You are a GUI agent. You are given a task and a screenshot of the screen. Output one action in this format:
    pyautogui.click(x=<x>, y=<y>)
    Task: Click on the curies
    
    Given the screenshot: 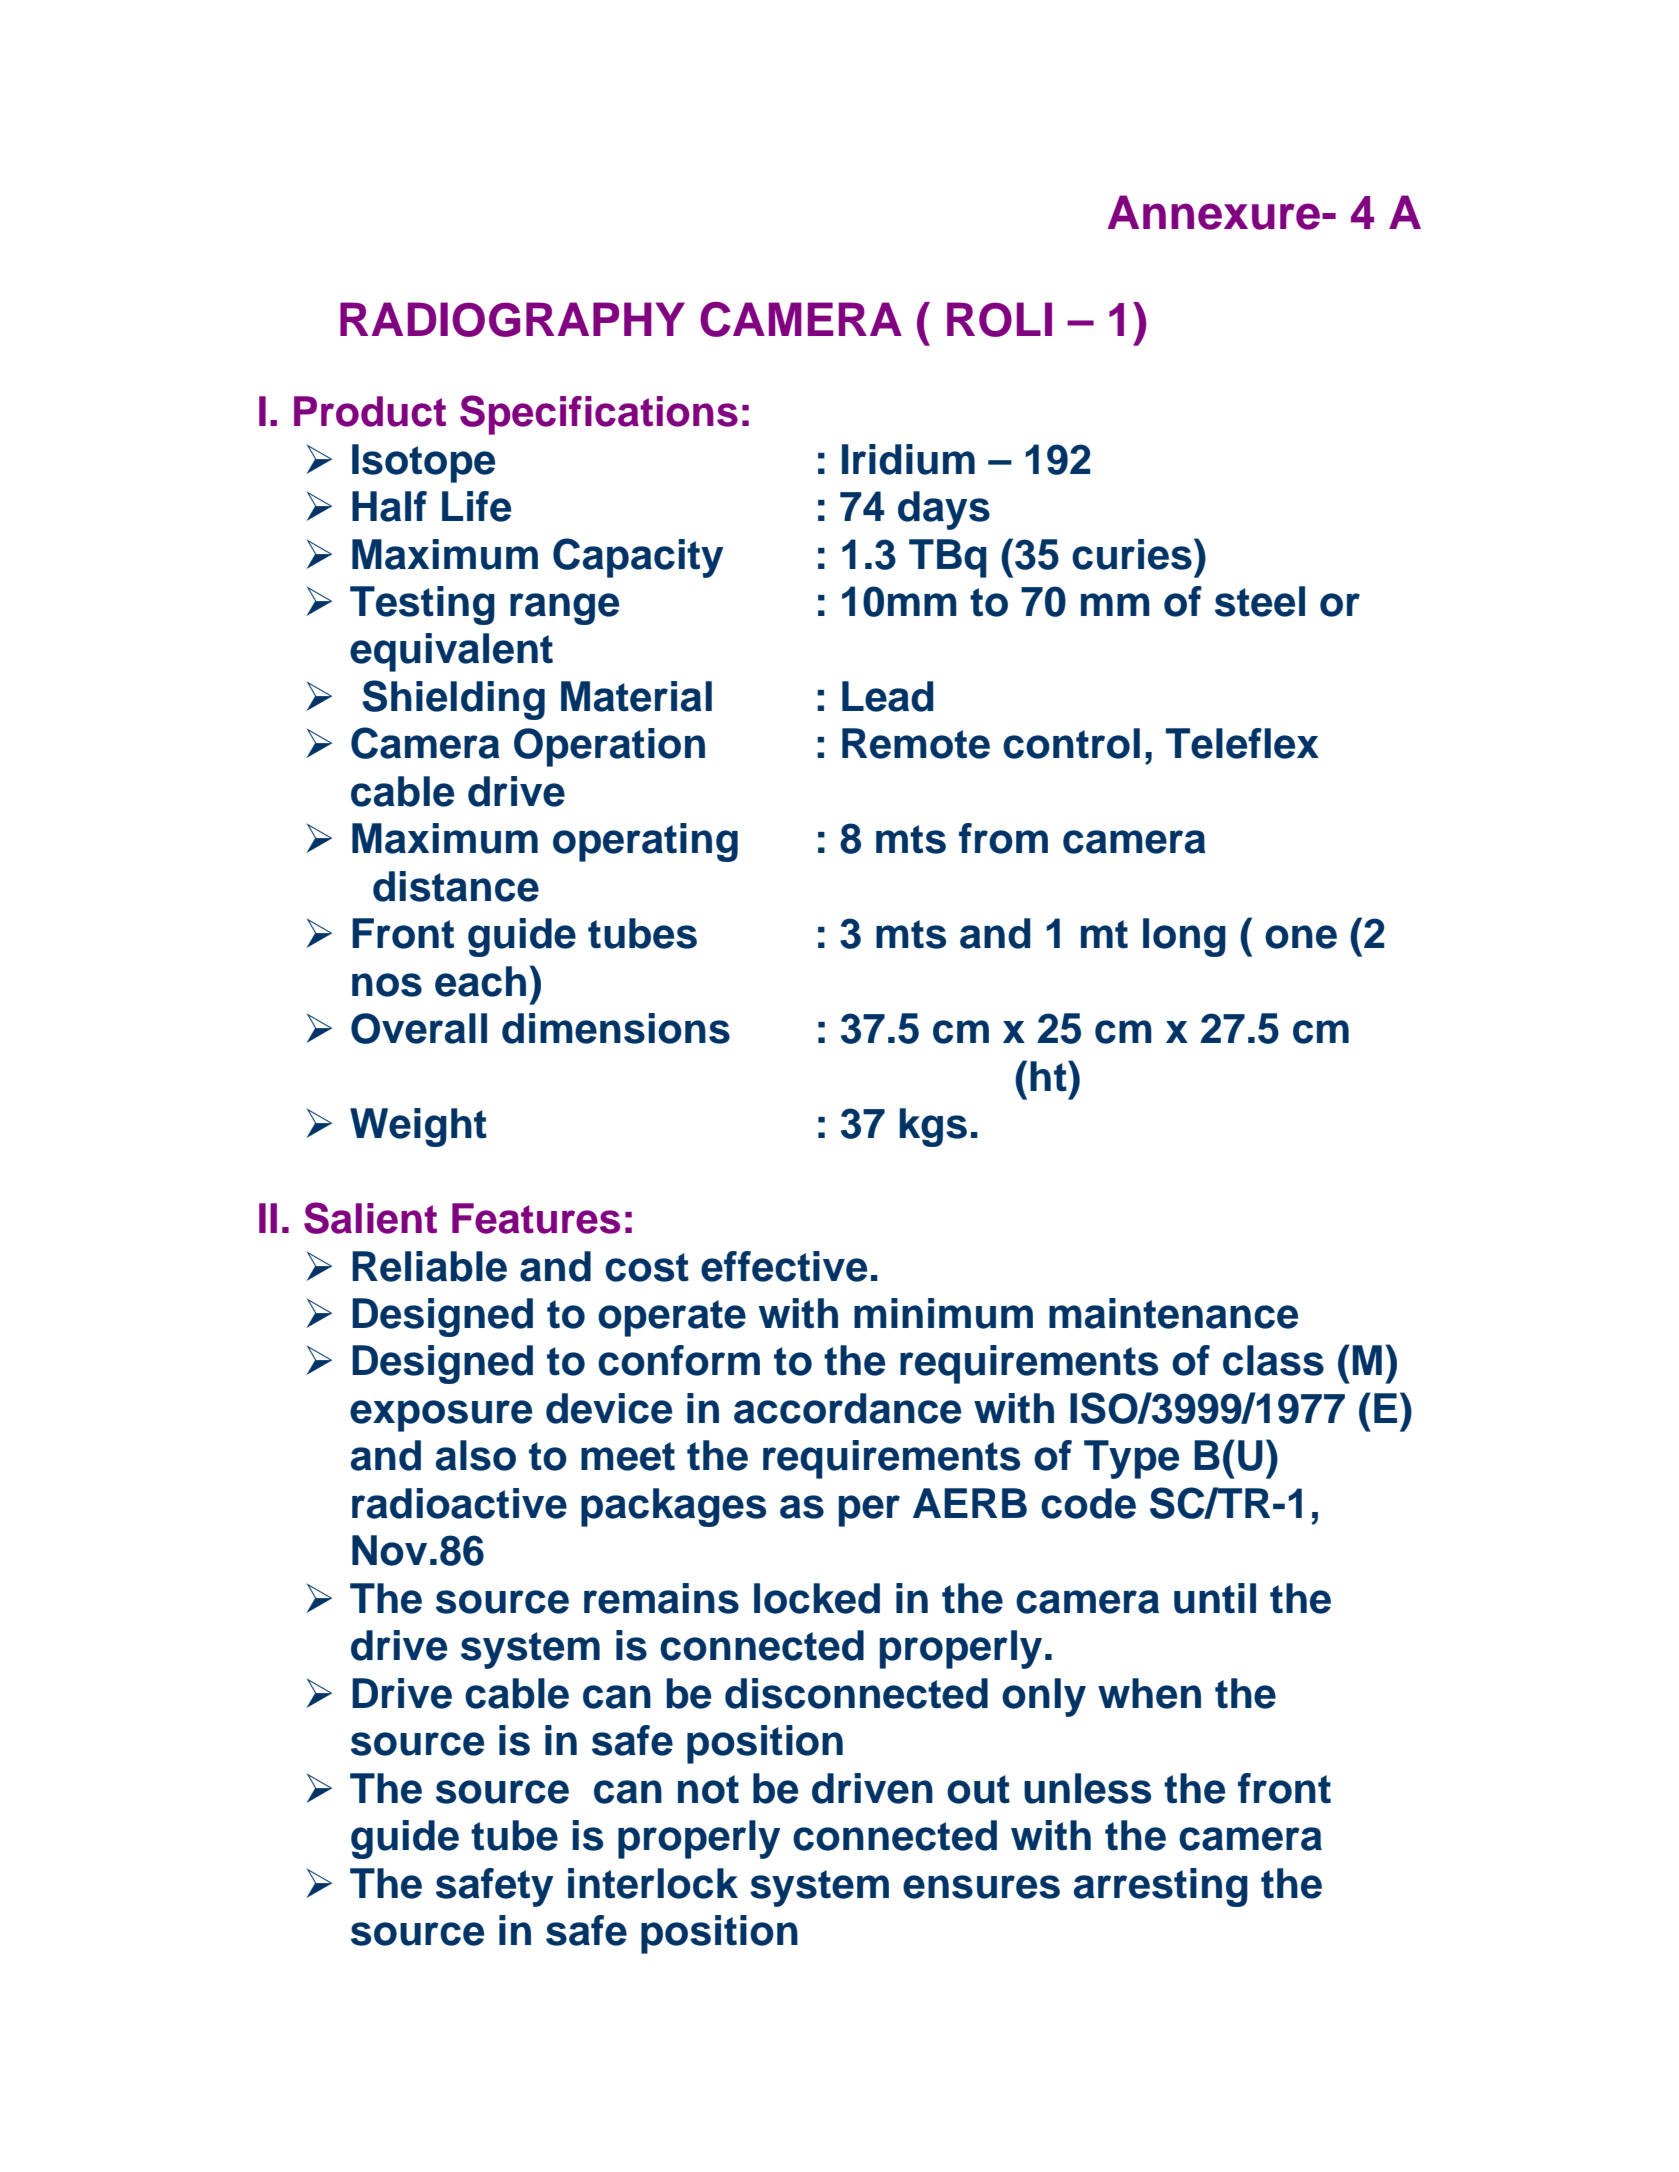 What is the action you would take?
    pyautogui.click(x=1132, y=554)
